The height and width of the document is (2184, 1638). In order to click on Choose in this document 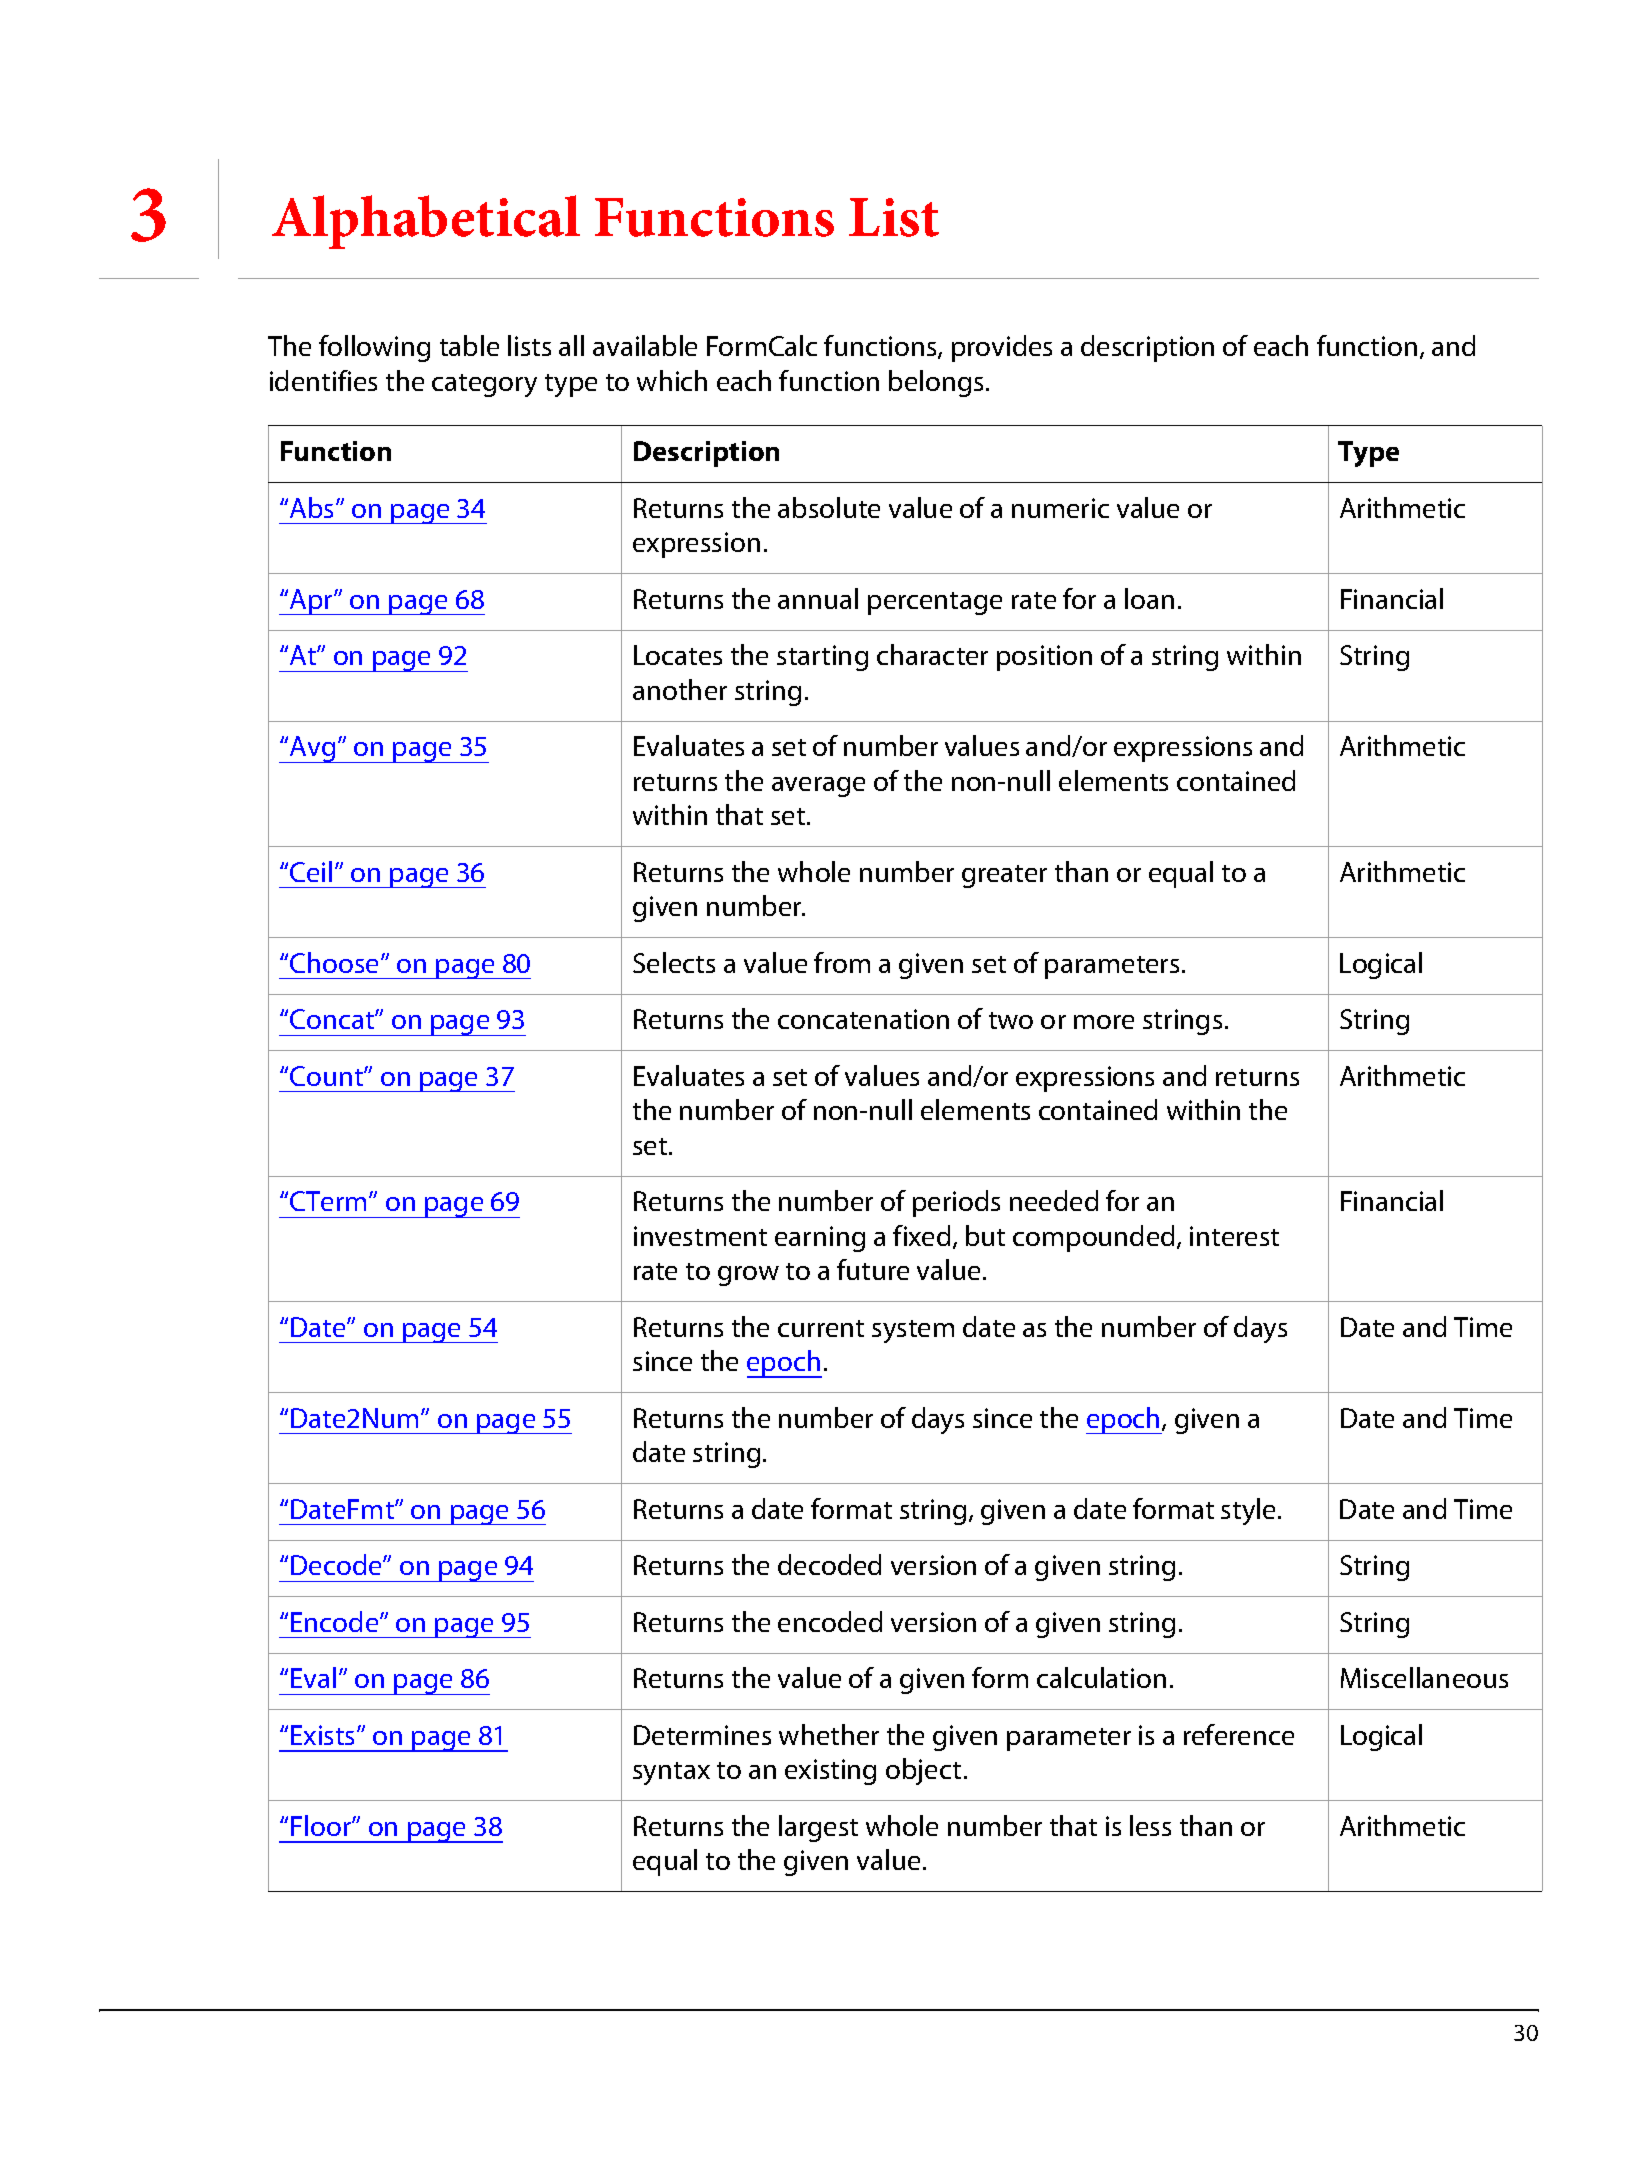, I will do `click(336, 962)`.
